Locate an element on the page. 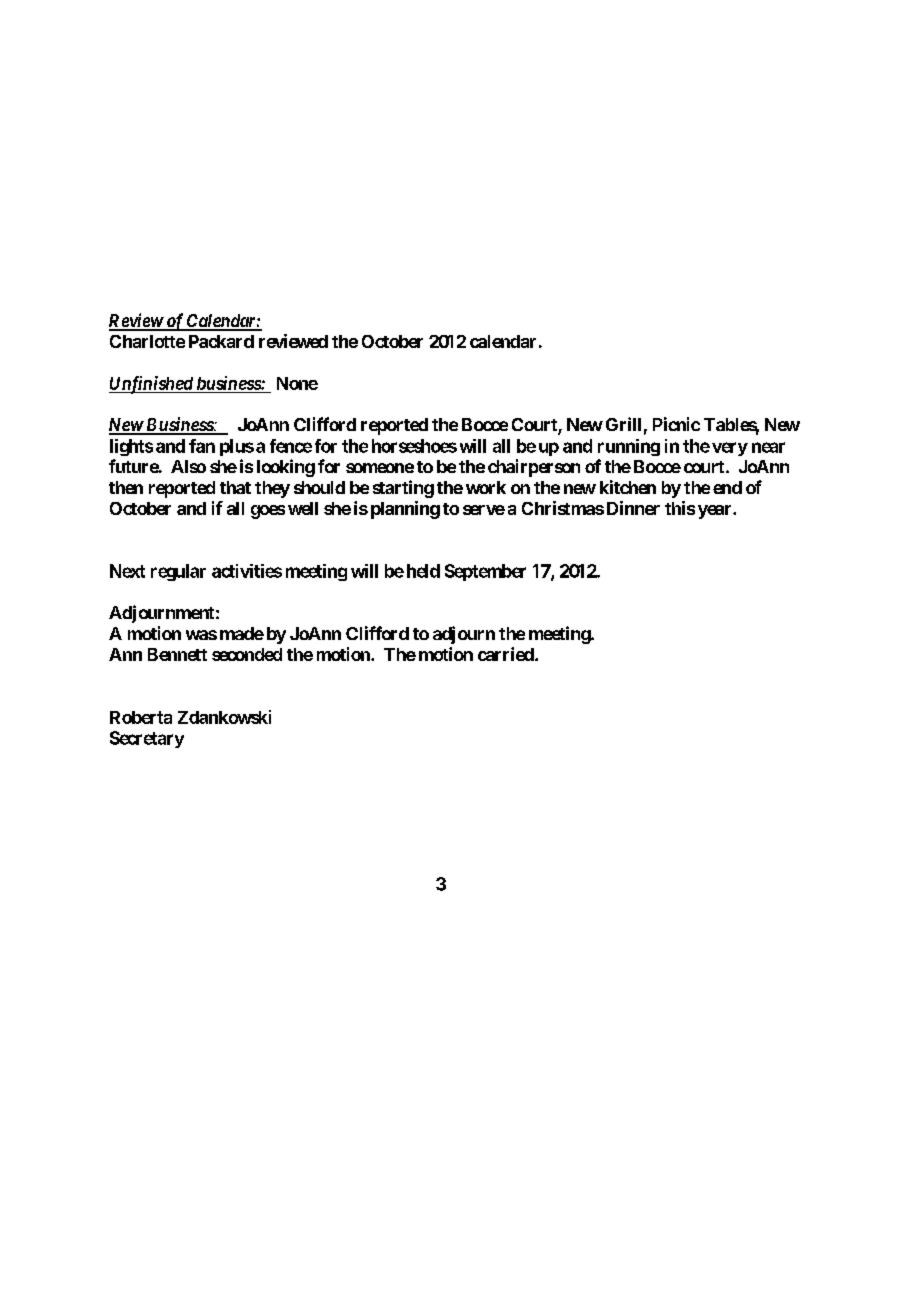  regular is located at coordinates (178, 572).
